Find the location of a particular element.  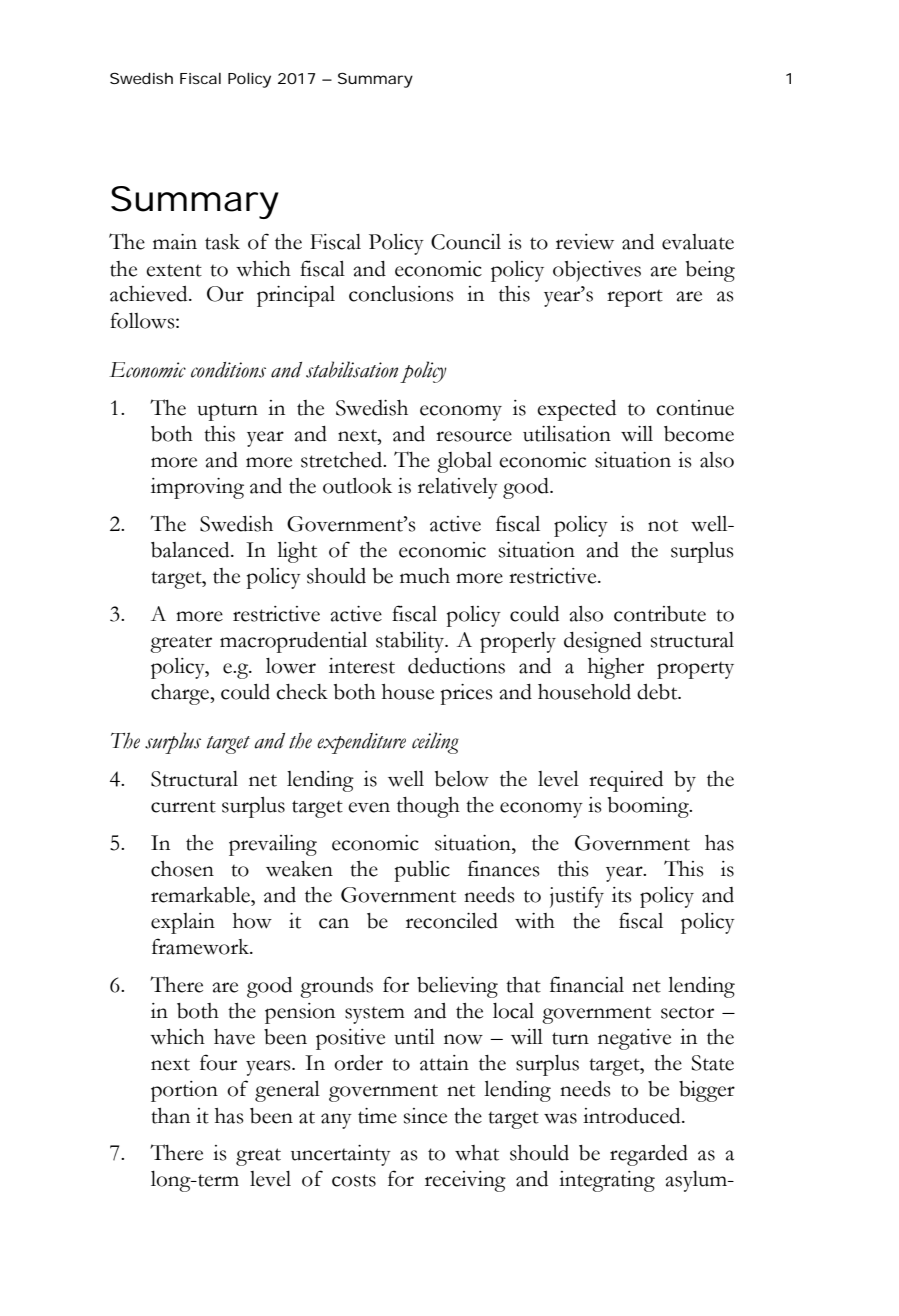

improving is located at coordinates (197, 488).
